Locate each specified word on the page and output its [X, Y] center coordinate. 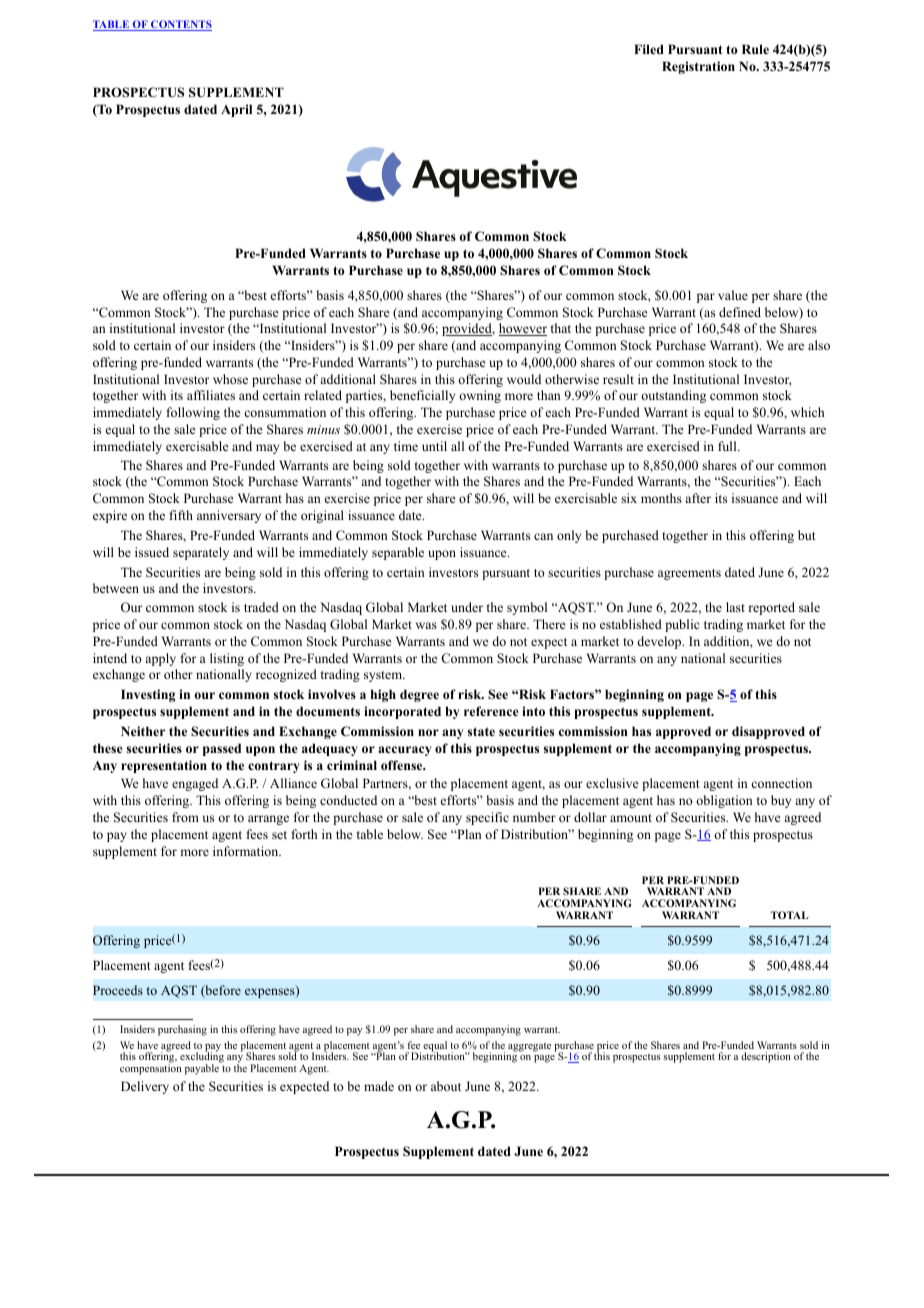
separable [398, 553]
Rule [755, 49]
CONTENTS [180, 25]
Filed [649, 49]
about [446, 1086]
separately [201, 553]
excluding [202, 1057]
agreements [689, 574]
